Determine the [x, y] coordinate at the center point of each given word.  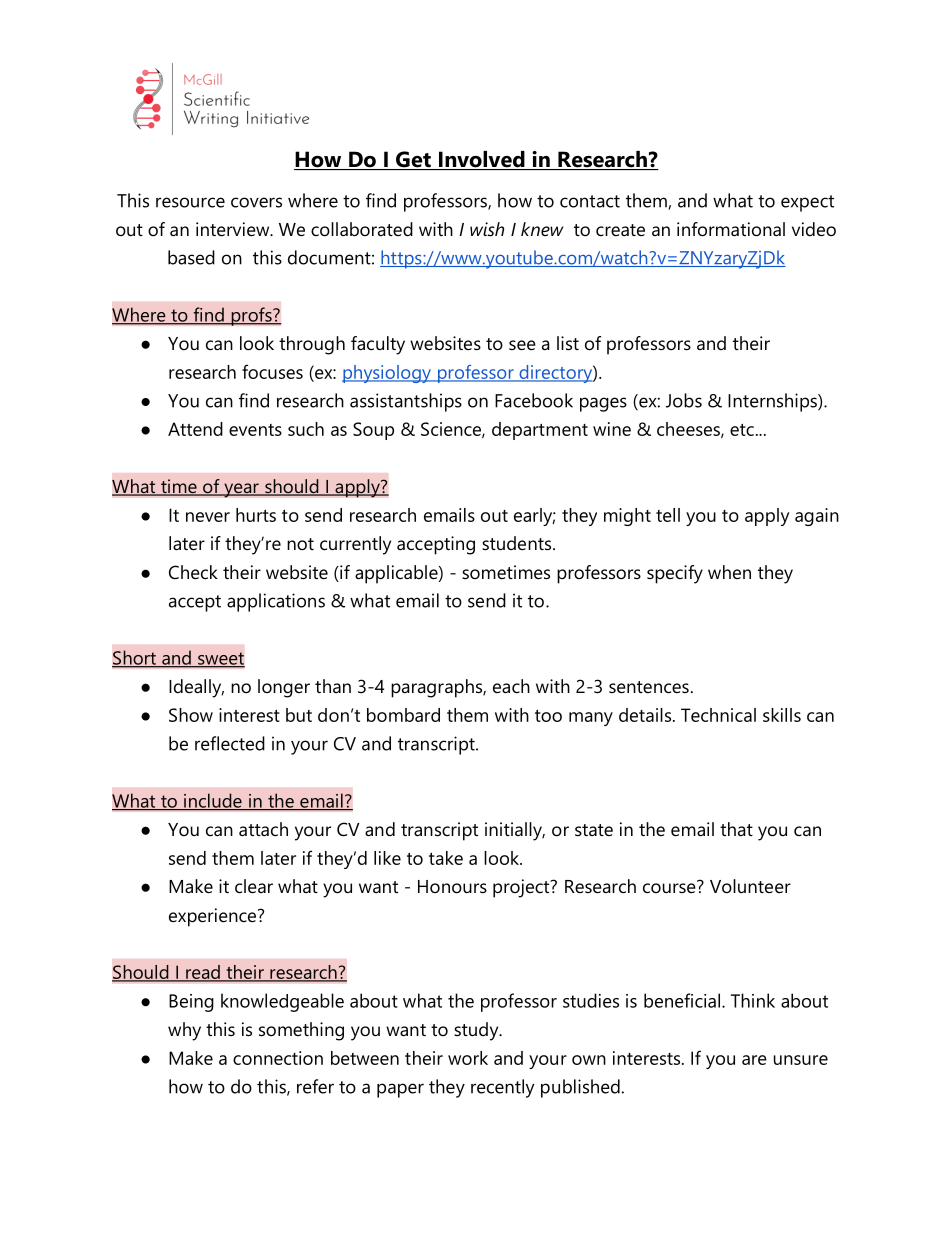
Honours [452, 887]
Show [191, 715]
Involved [481, 160]
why [184, 1031]
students [518, 543]
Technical [718, 715]
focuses [272, 371]
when [729, 572]
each [511, 686]
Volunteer [750, 886]
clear [254, 886]
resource [190, 202]
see [522, 345]
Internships [773, 402]
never [208, 517]
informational [731, 229]
